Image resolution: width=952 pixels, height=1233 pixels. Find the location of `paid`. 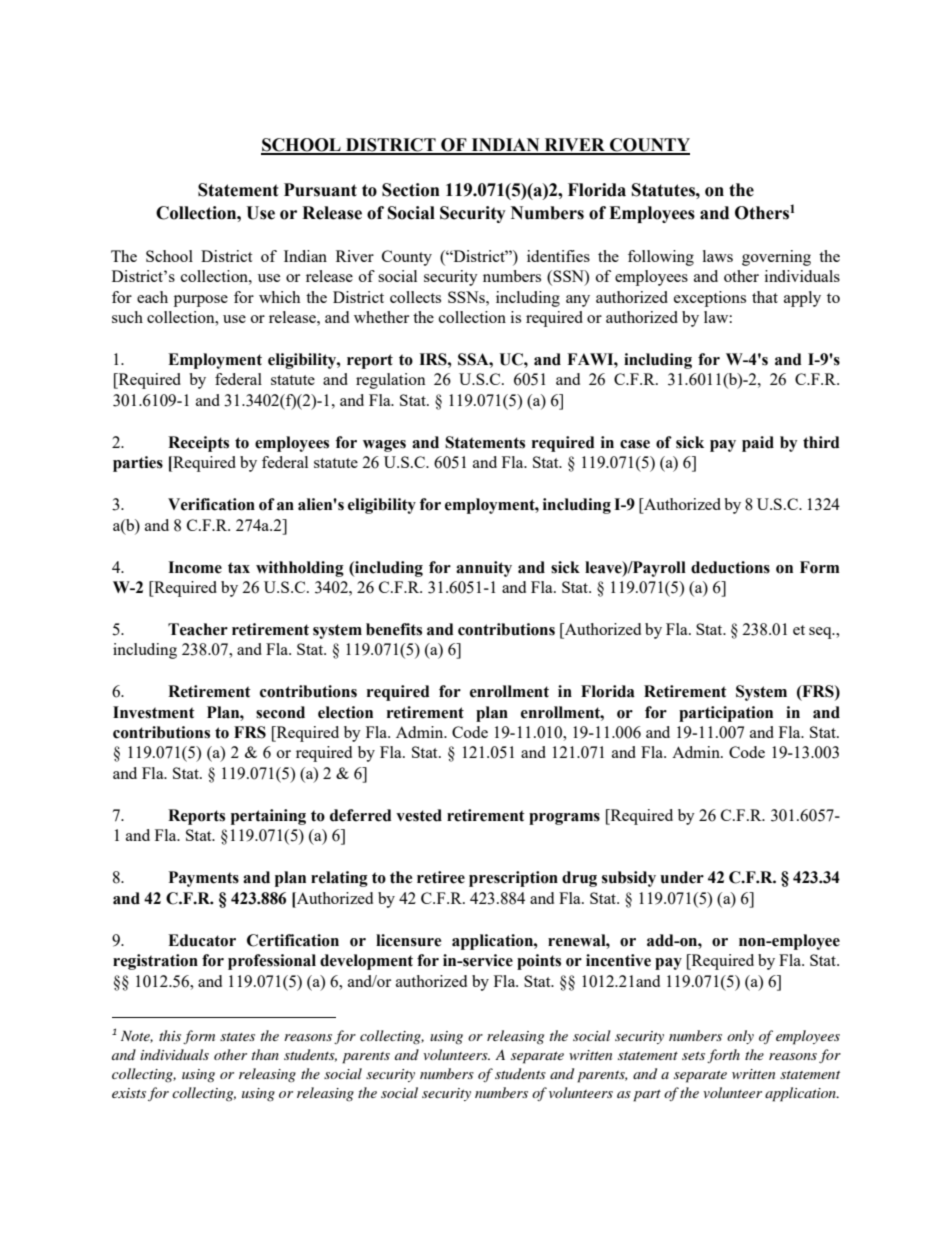

paid is located at coordinates (758, 444).
